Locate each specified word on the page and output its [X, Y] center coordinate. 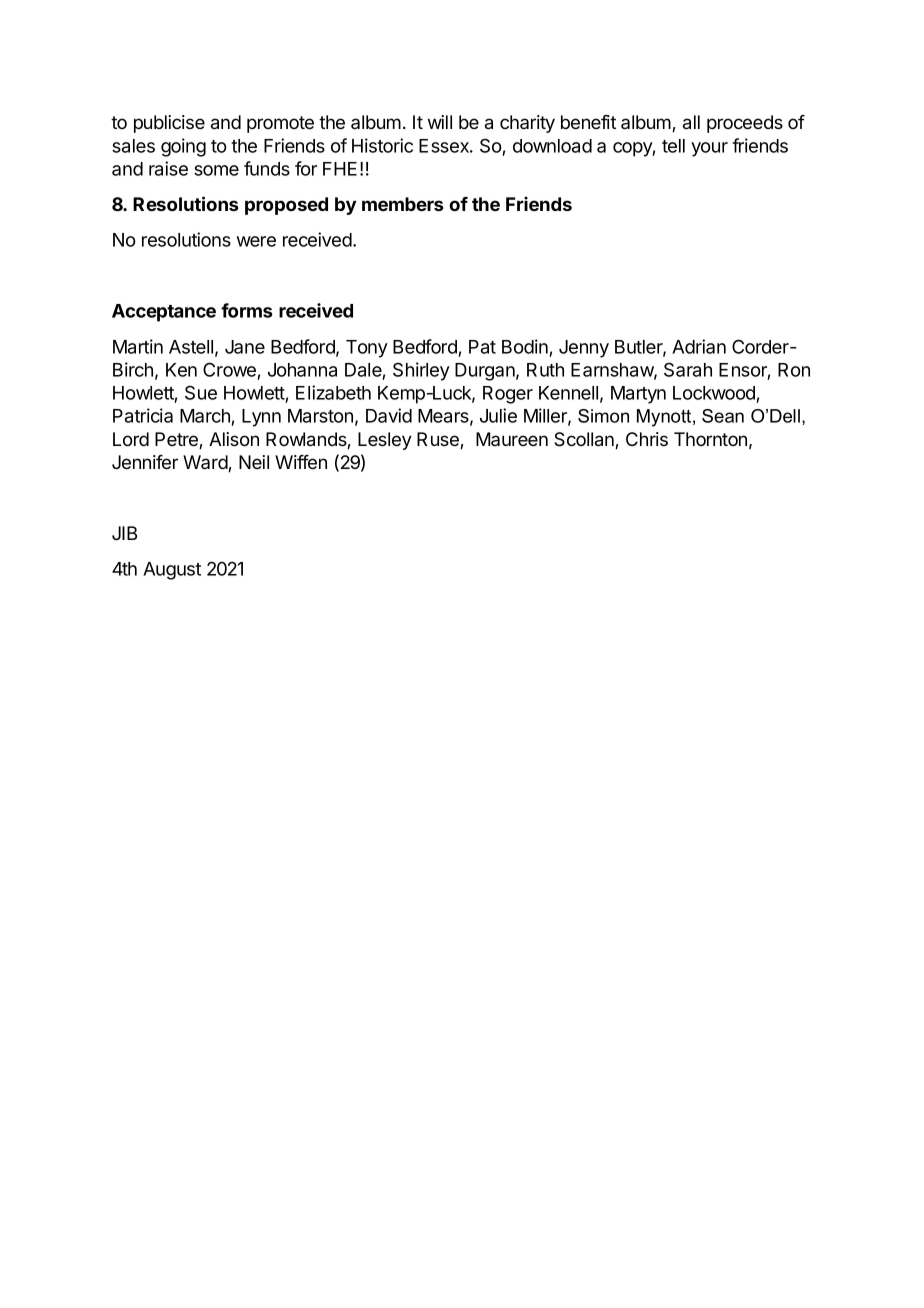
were [256, 241]
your [709, 149]
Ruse [439, 440]
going [183, 147]
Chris [647, 439]
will [440, 122]
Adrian [699, 346]
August [172, 571]
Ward [206, 463]
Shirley [421, 371]
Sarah [688, 369]
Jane [245, 347]
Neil [254, 462]
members [402, 204]
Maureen [512, 439]
